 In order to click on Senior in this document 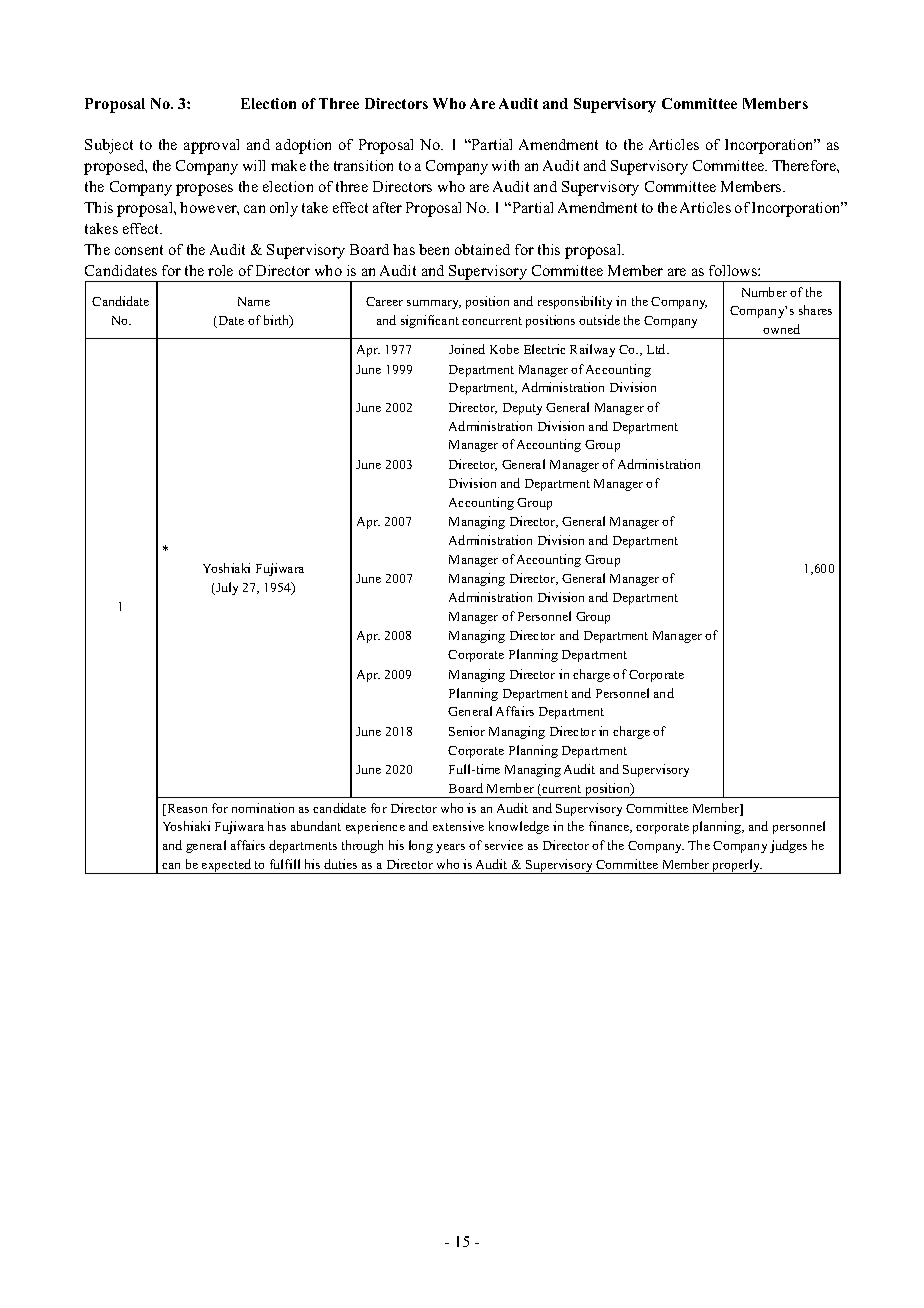, I will do `click(467, 731)`.
